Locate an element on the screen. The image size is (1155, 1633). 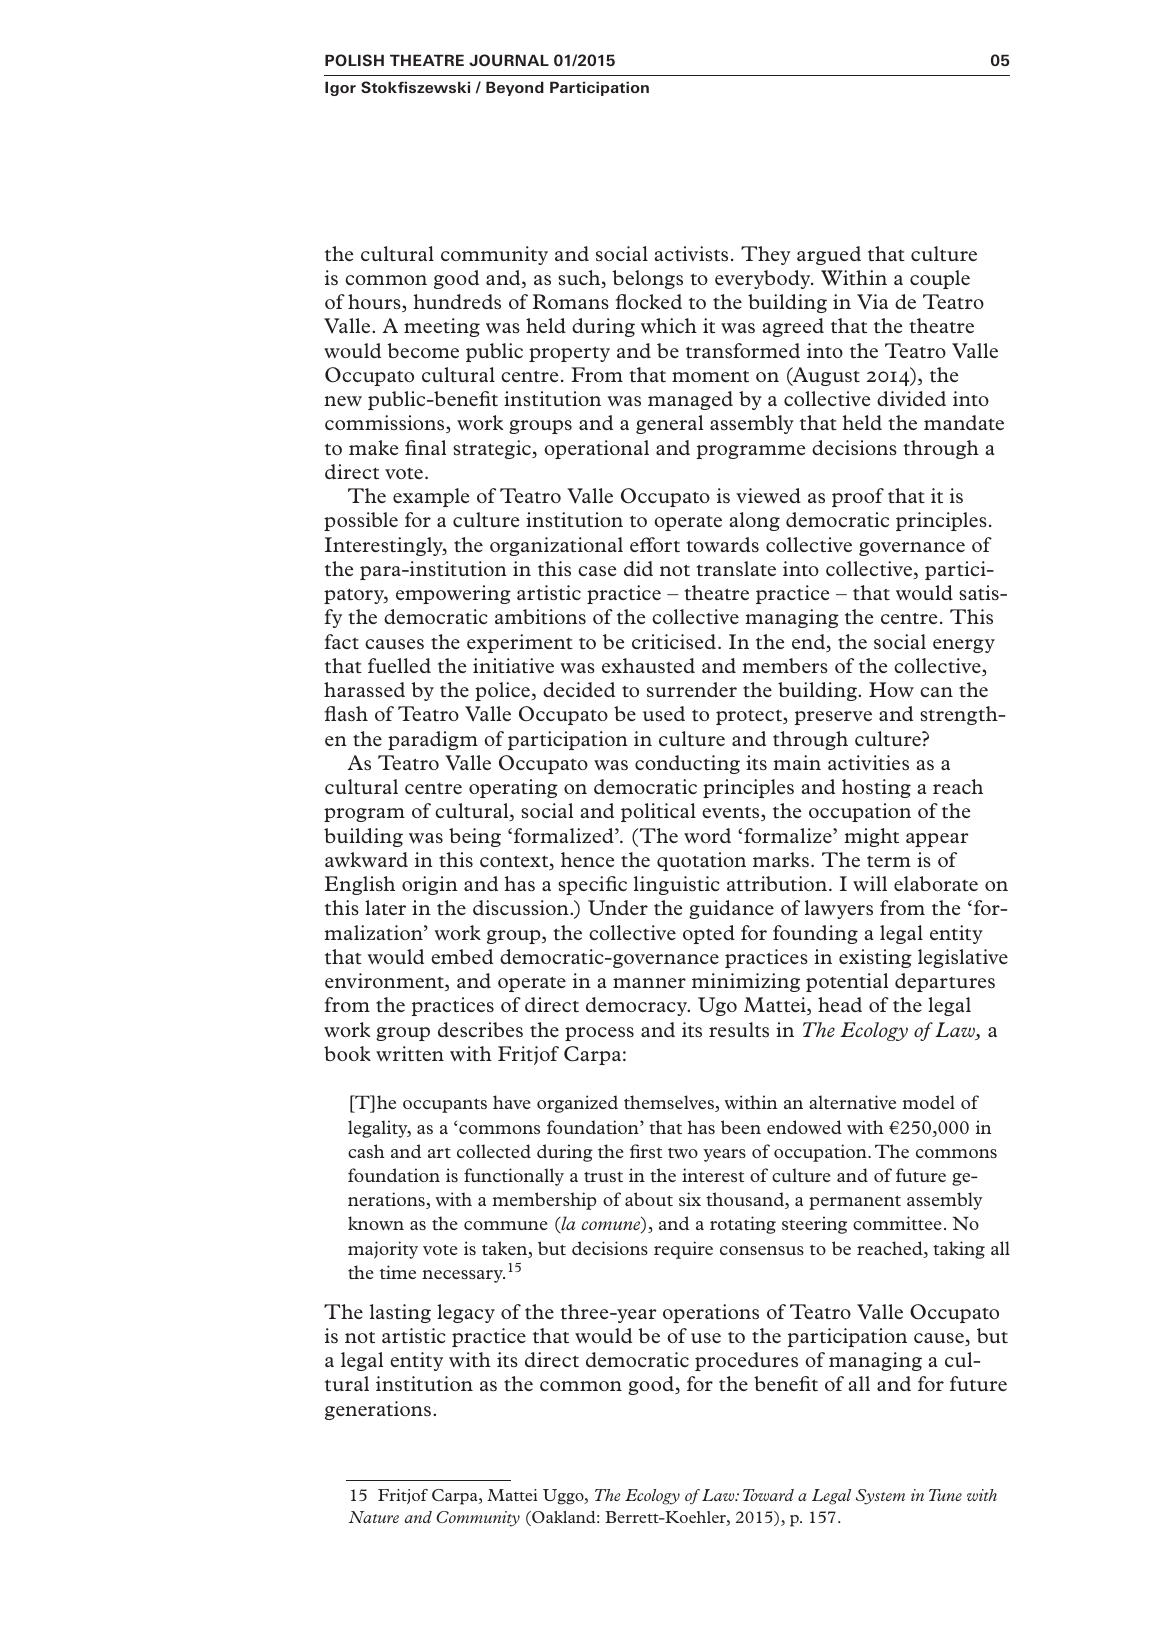
POLISH is located at coordinates (354, 60).
